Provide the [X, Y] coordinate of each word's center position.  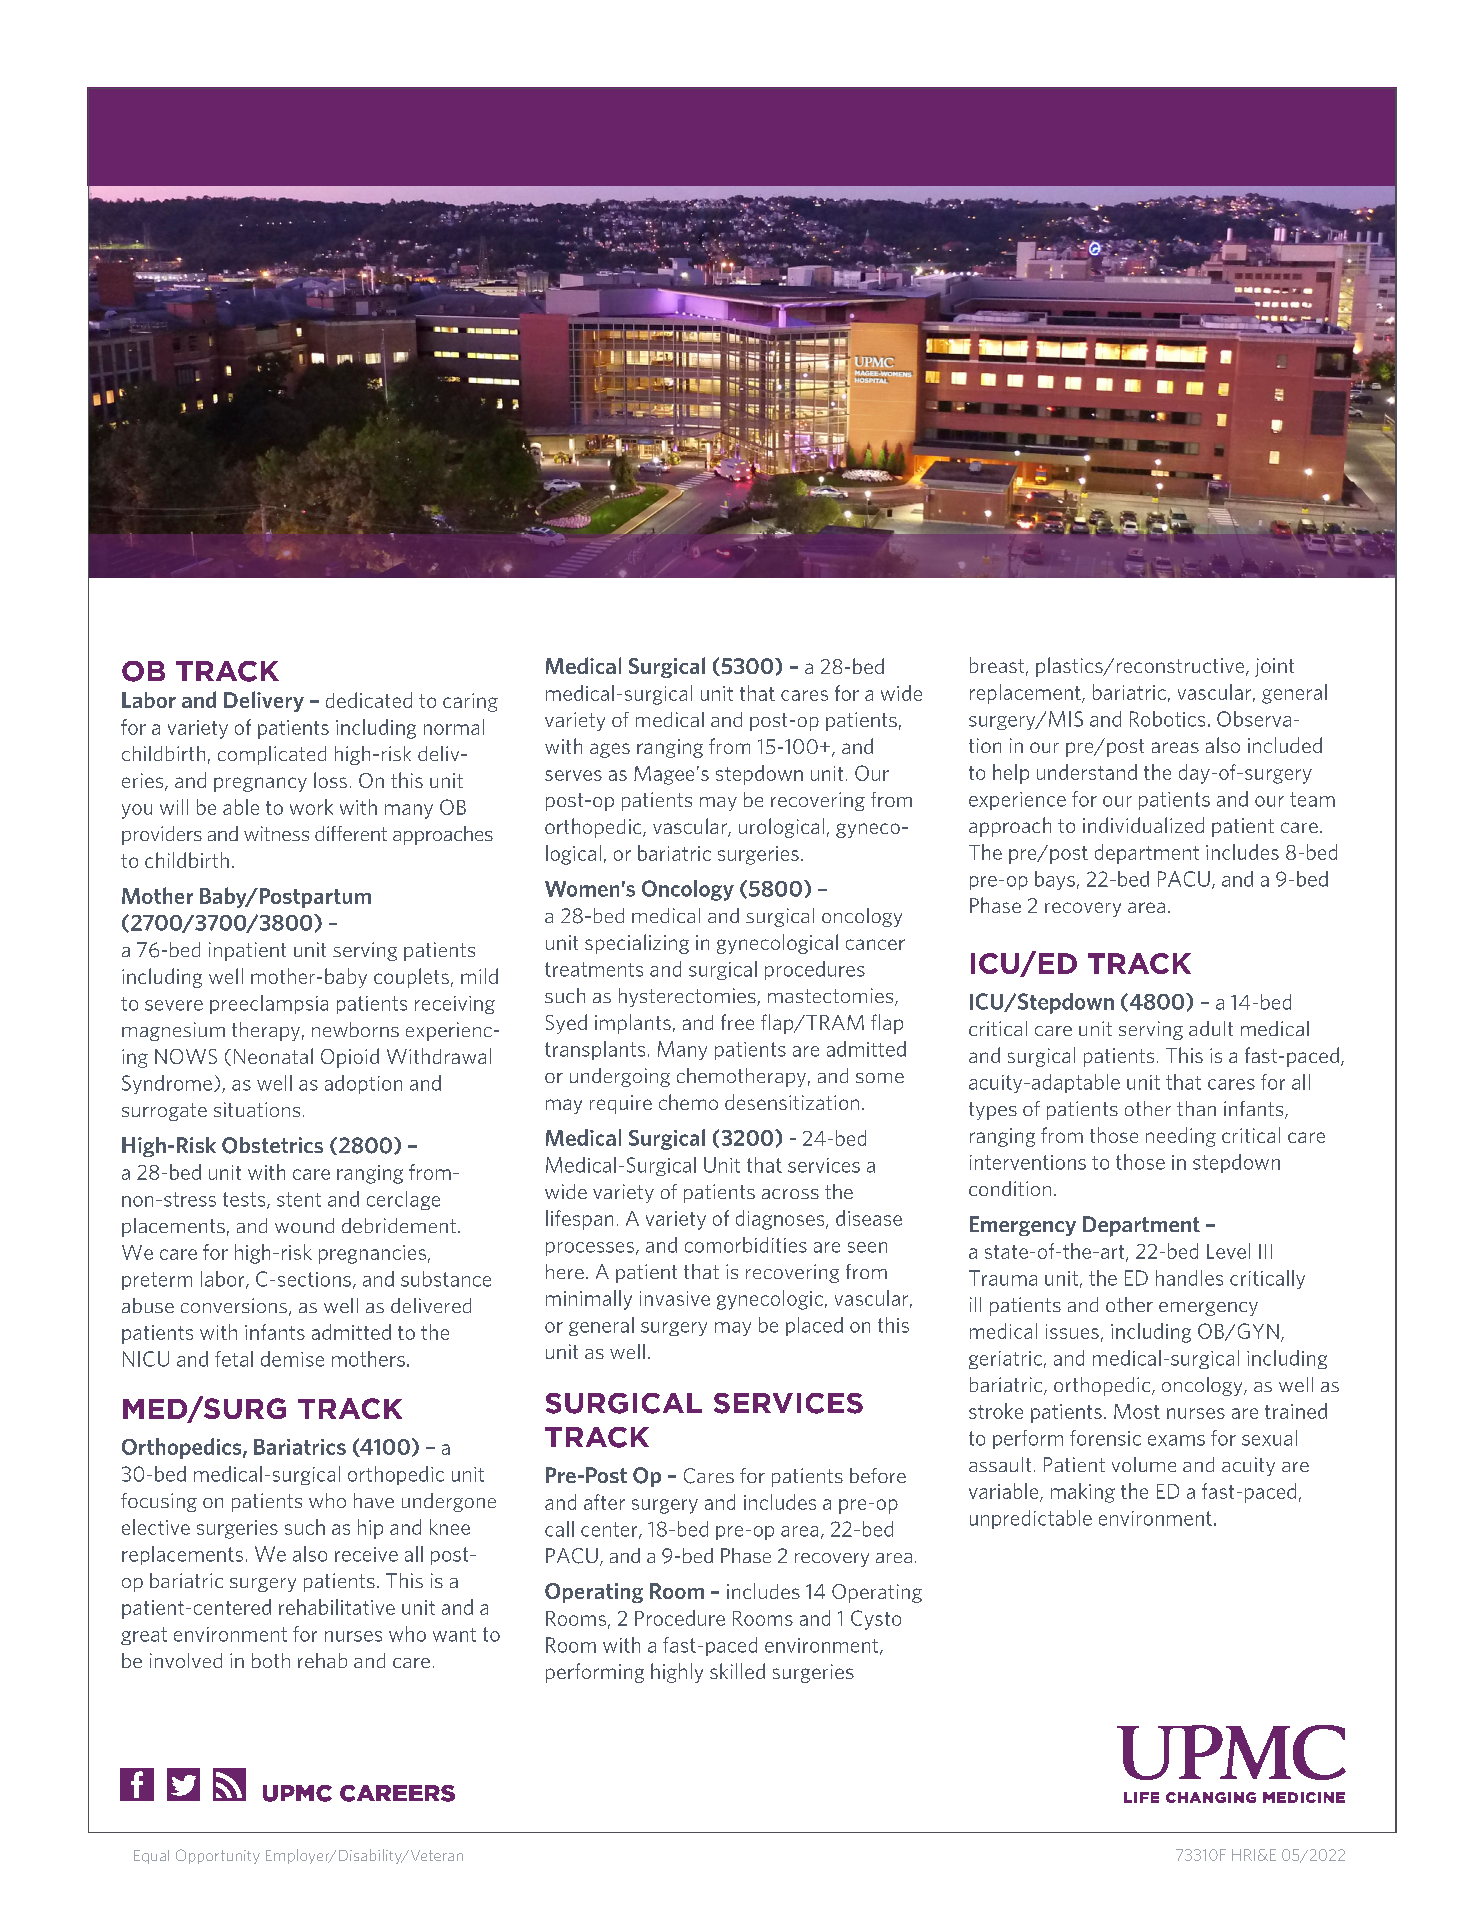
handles [1189, 1278]
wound [304, 1225]
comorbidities [746, 1245]
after [604, 1502]
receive [366, 1554]
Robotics [1167, 719]
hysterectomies [688, 997]
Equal [151, 1857]
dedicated [369, 700]
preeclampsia [269, 1004]
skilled [737, 1671]
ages [610, 750]
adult [1211, 1028]
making [1083, 1493]
